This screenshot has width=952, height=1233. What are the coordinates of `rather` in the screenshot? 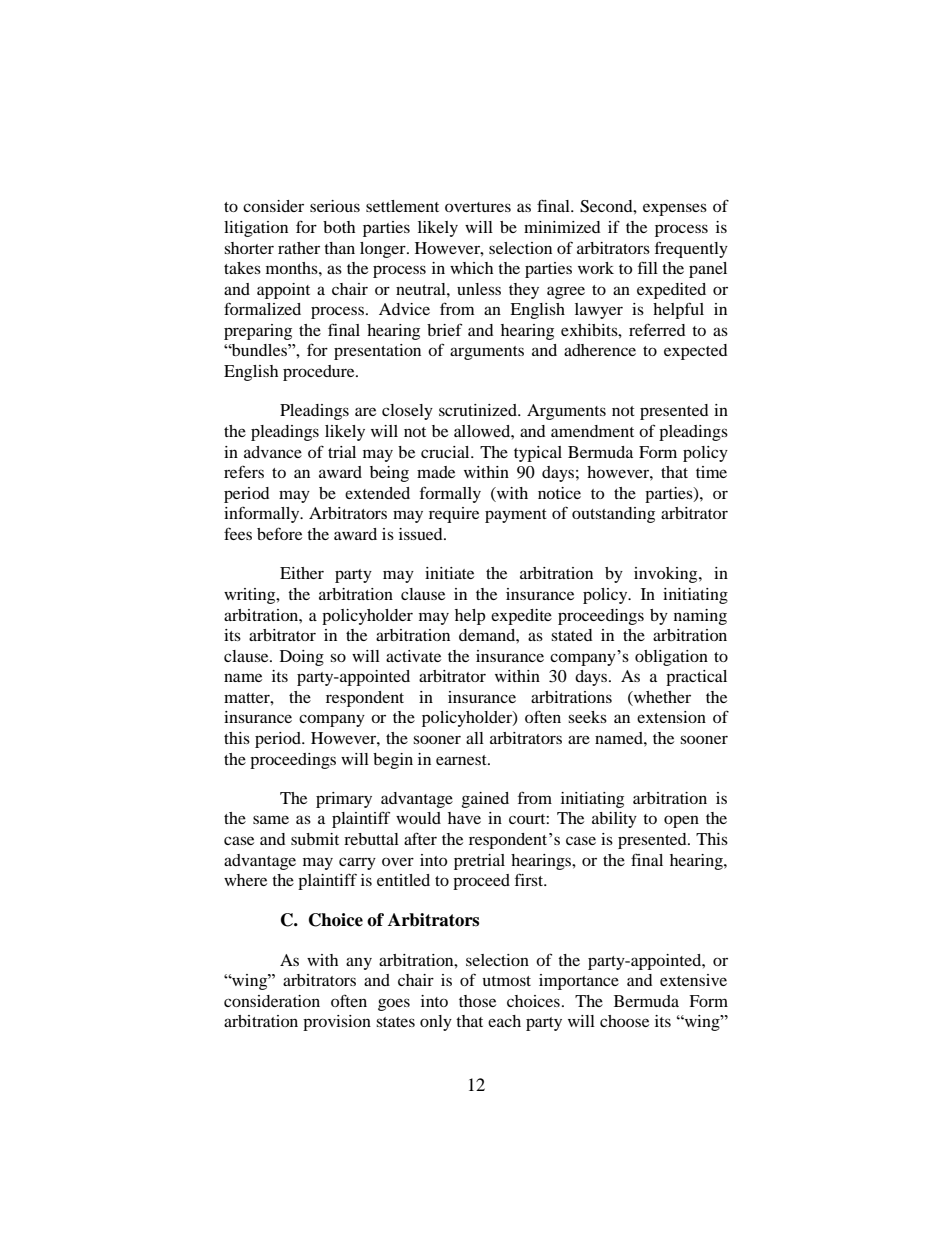 It's located at (299, 248).
